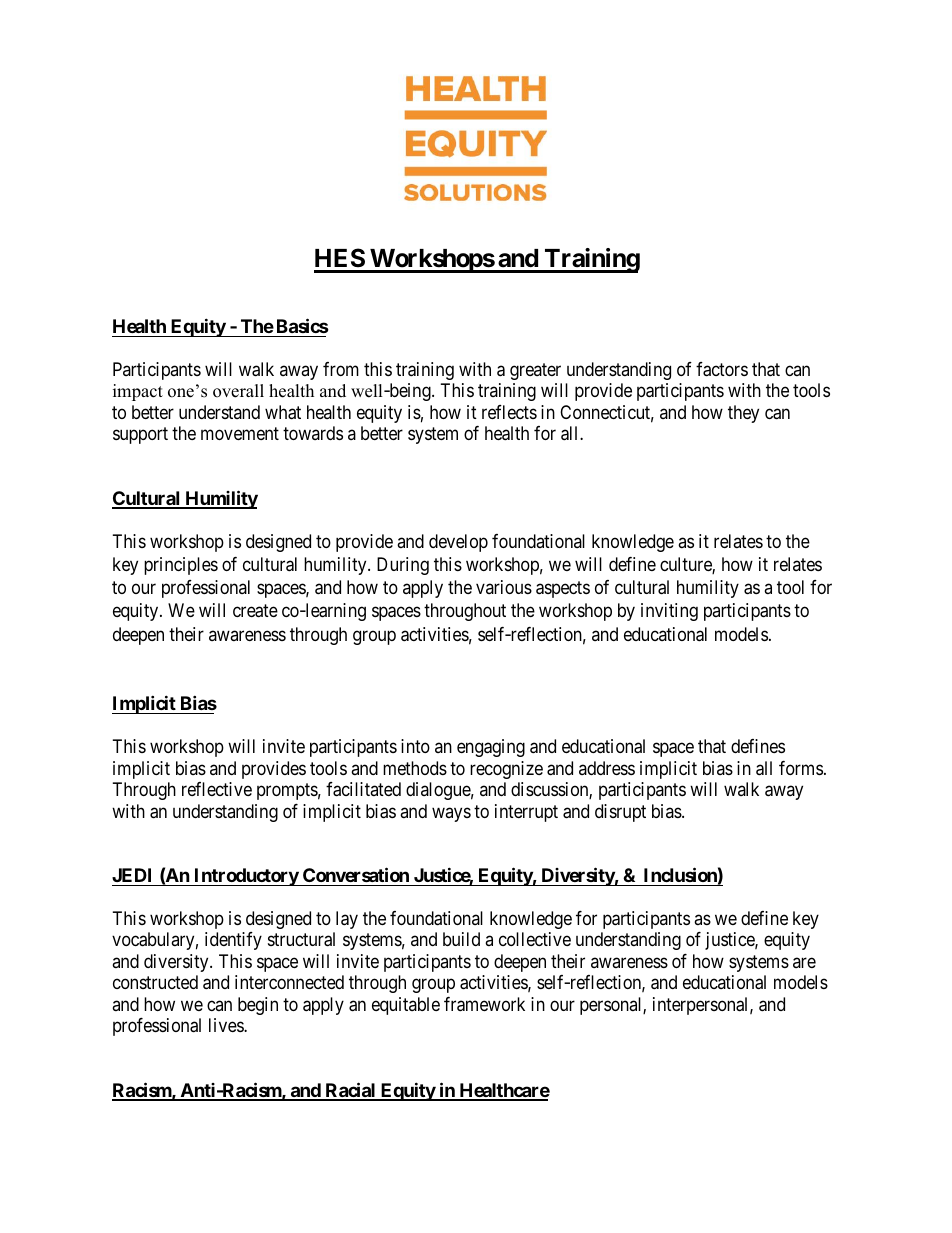  I want to click on reflects, so click(509, 412).
